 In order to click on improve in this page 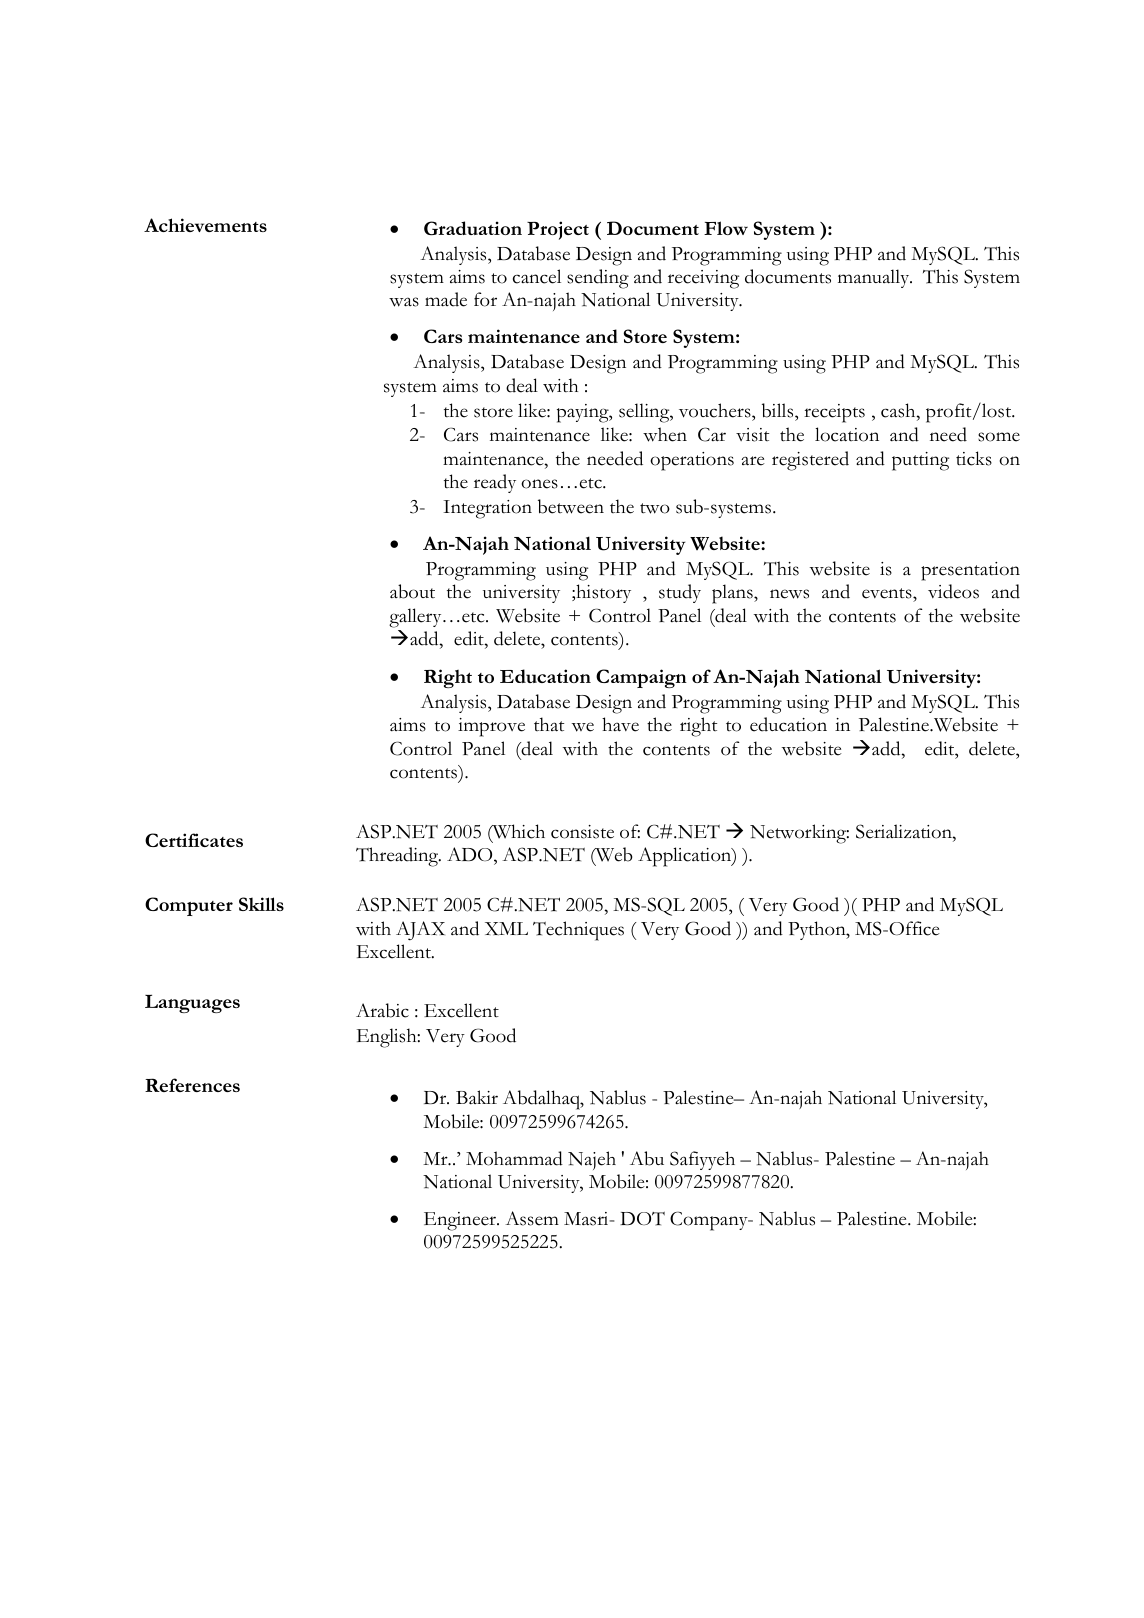, I will do `click(491, 727)`.
